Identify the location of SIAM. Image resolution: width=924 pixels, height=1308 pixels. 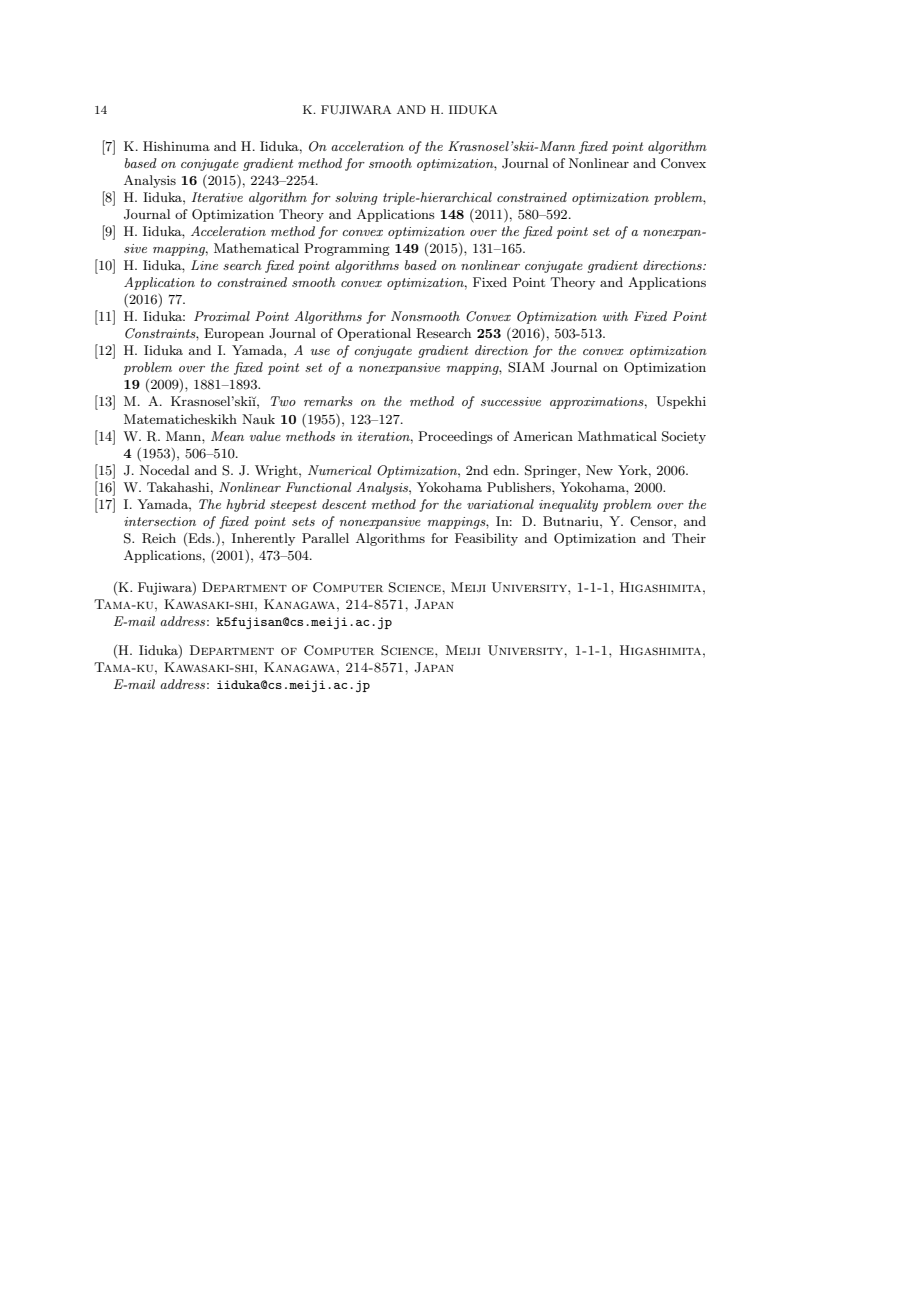
(526, 367).
